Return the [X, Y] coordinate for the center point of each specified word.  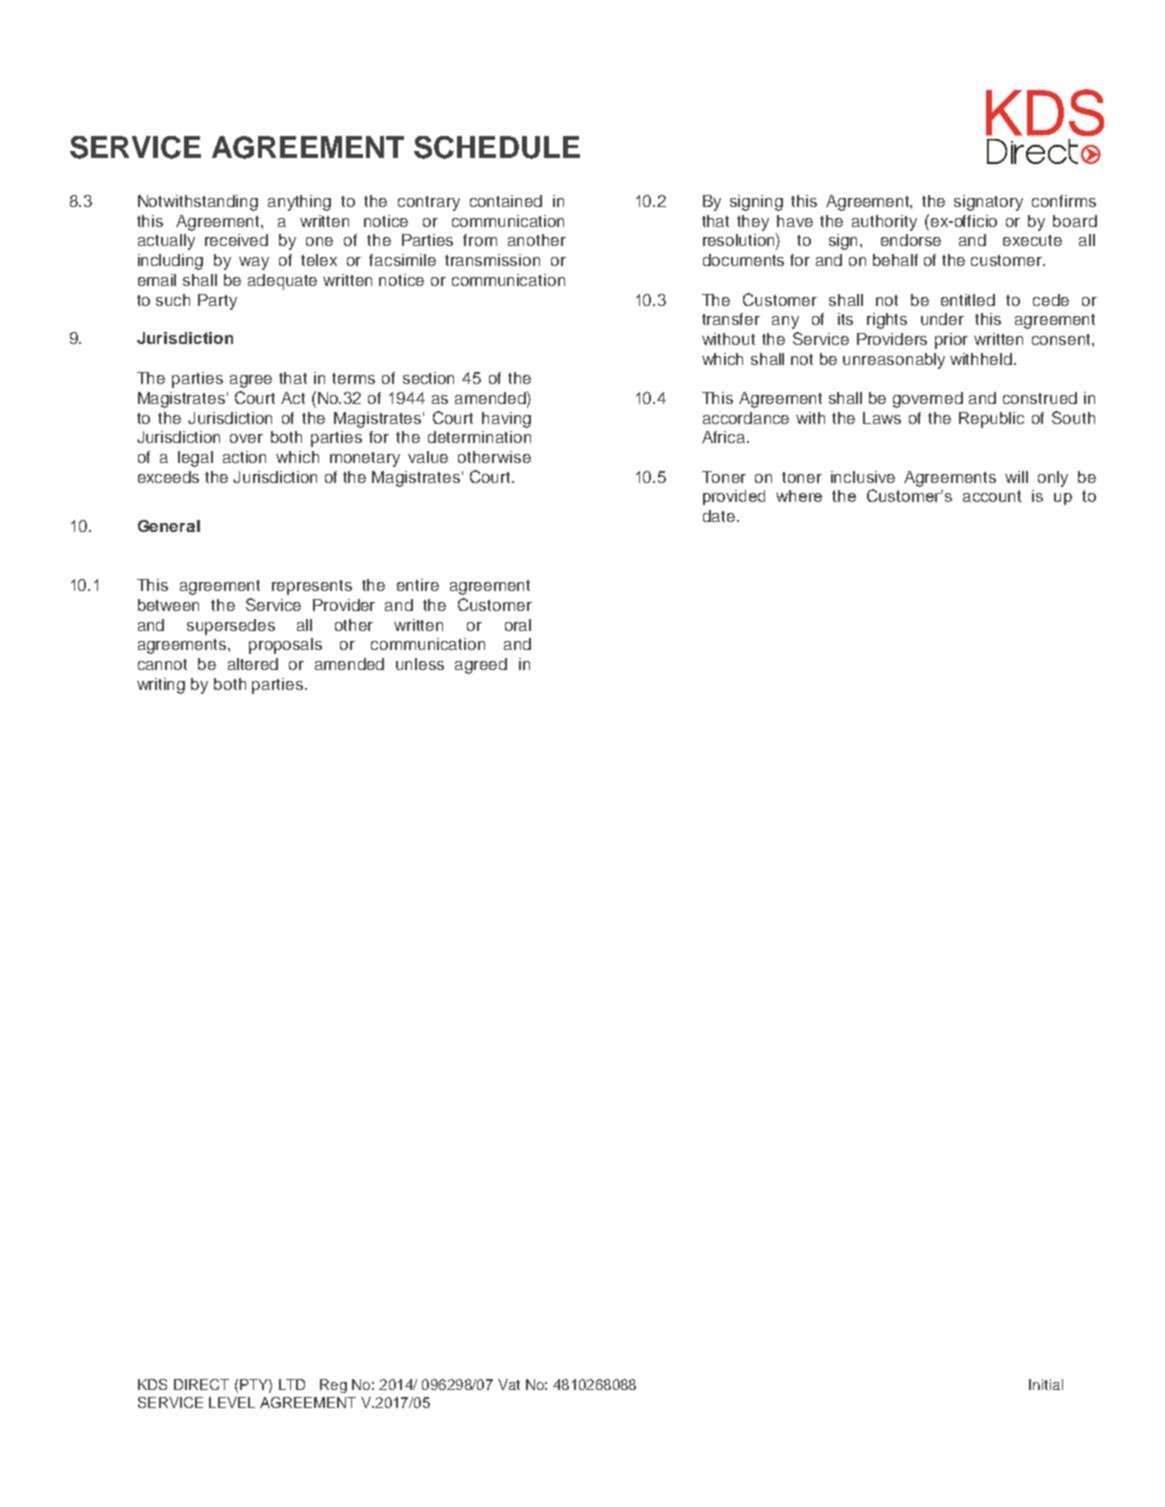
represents [312, 587]
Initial [1046, 1384]
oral [518, 625]
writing [161, 686]
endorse [911, 240]
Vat [509, 1384]
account [992, 496]
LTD [292, 1384]
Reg [333, 1386]
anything [299, 203]
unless [420, 664]
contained [506, 201]
